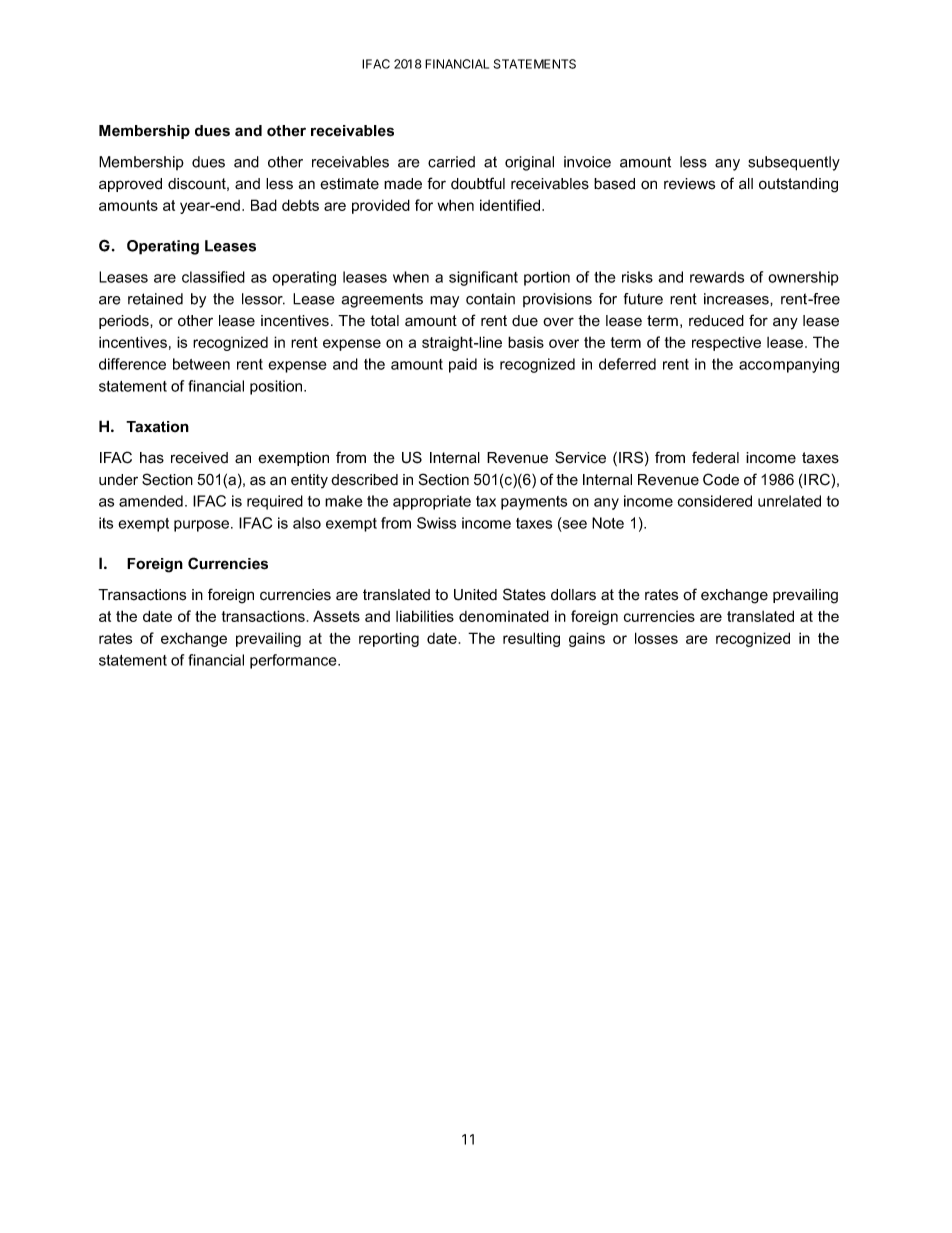 This page has width=952, height=1233. I want to click on resulting, so click(531, 639).
